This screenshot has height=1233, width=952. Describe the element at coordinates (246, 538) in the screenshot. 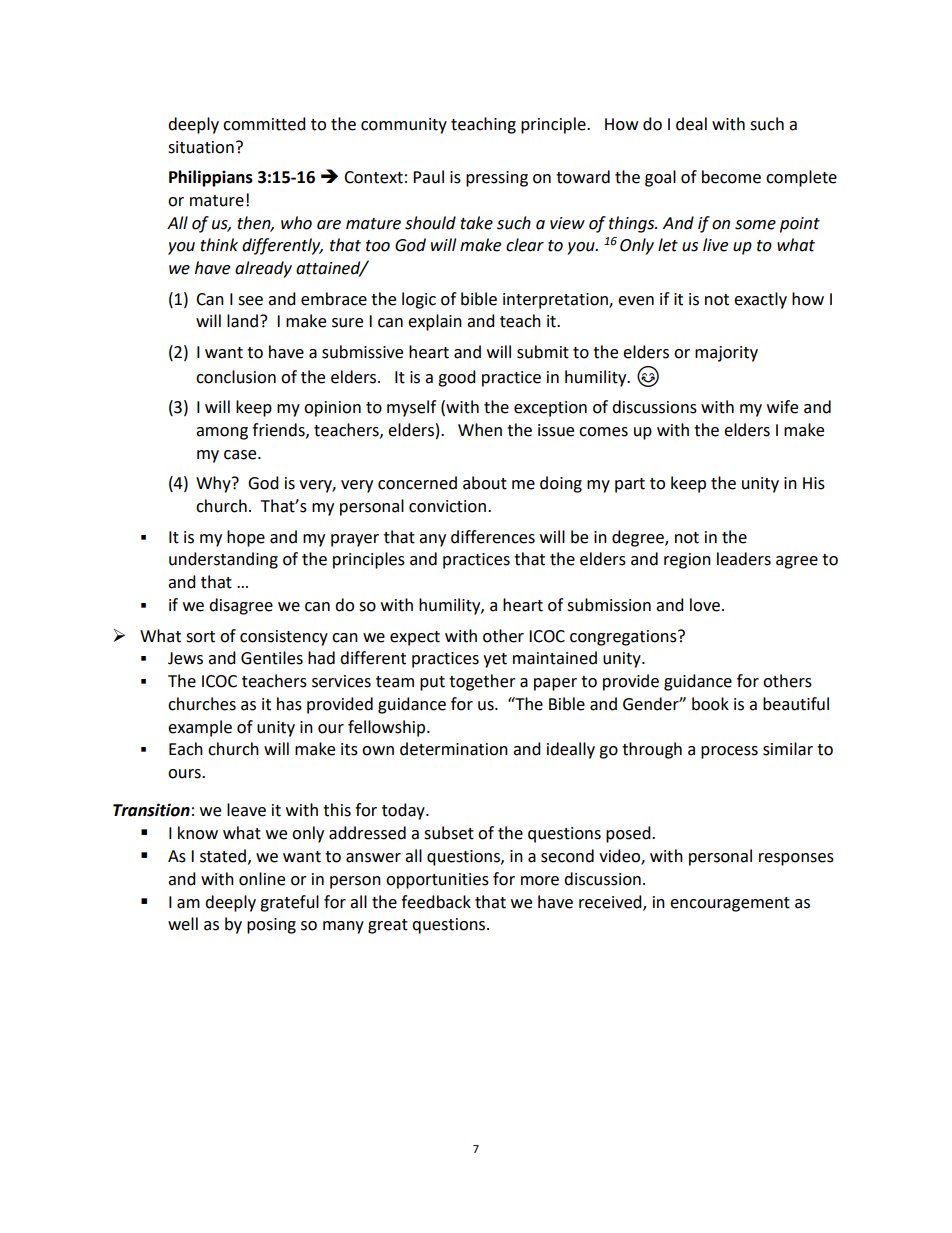

I see `hope` at that location.
